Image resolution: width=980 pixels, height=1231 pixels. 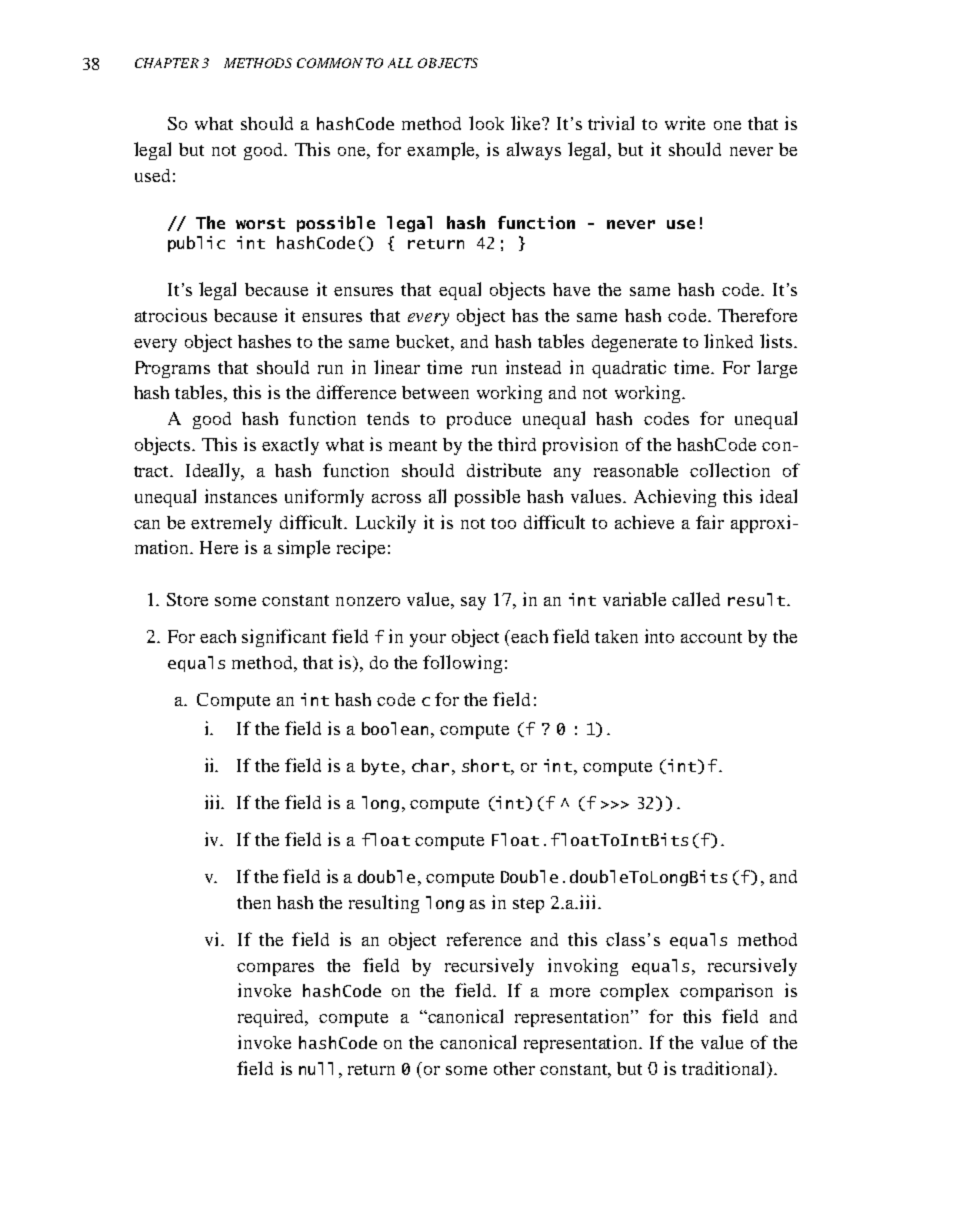 What do you see at coordinates (528, 905) in the screenshot?
I see `step` at bounding box center [528, 905].
